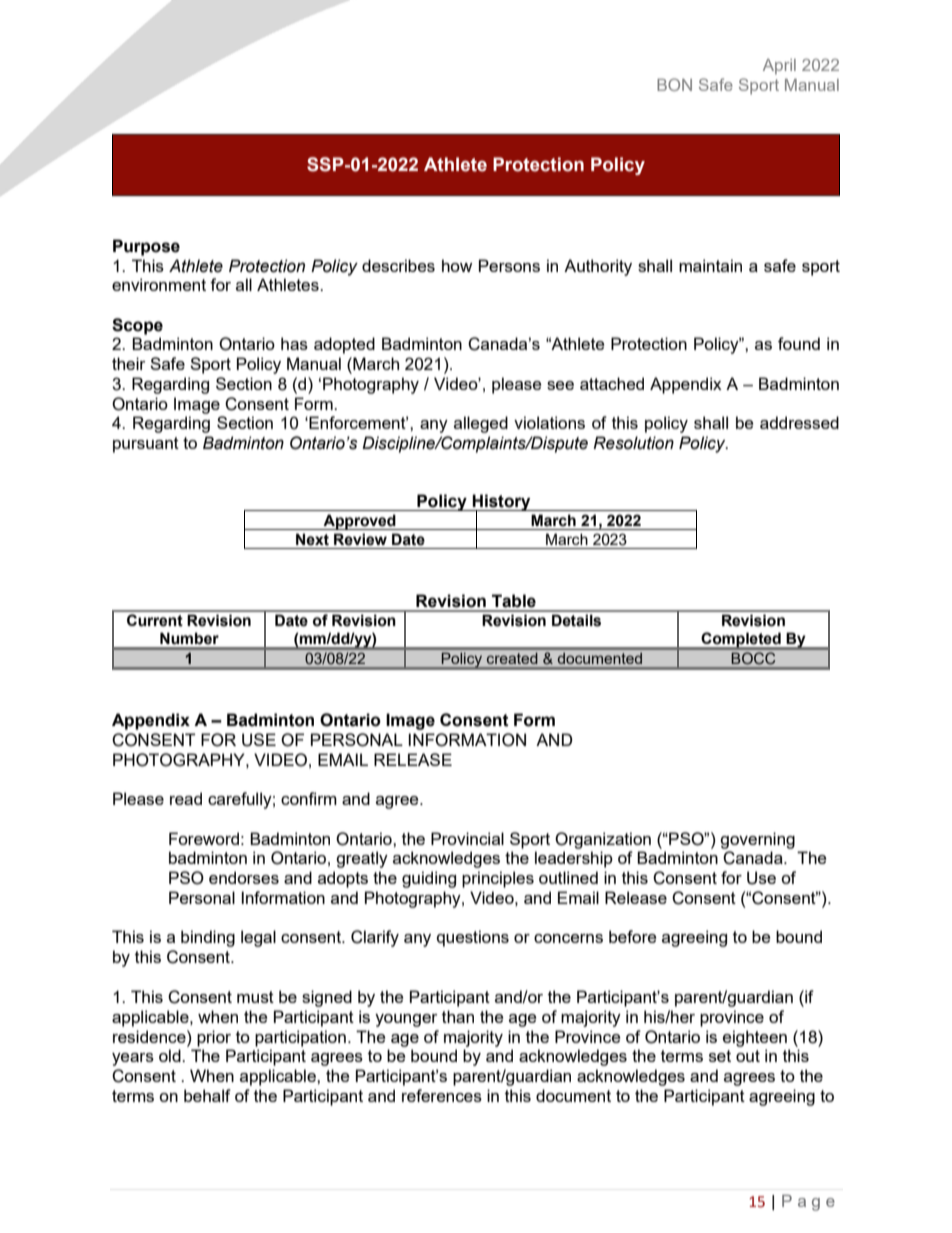 This image has width=952, height=1233. I want to click on Purpose, so click(146, 247).
